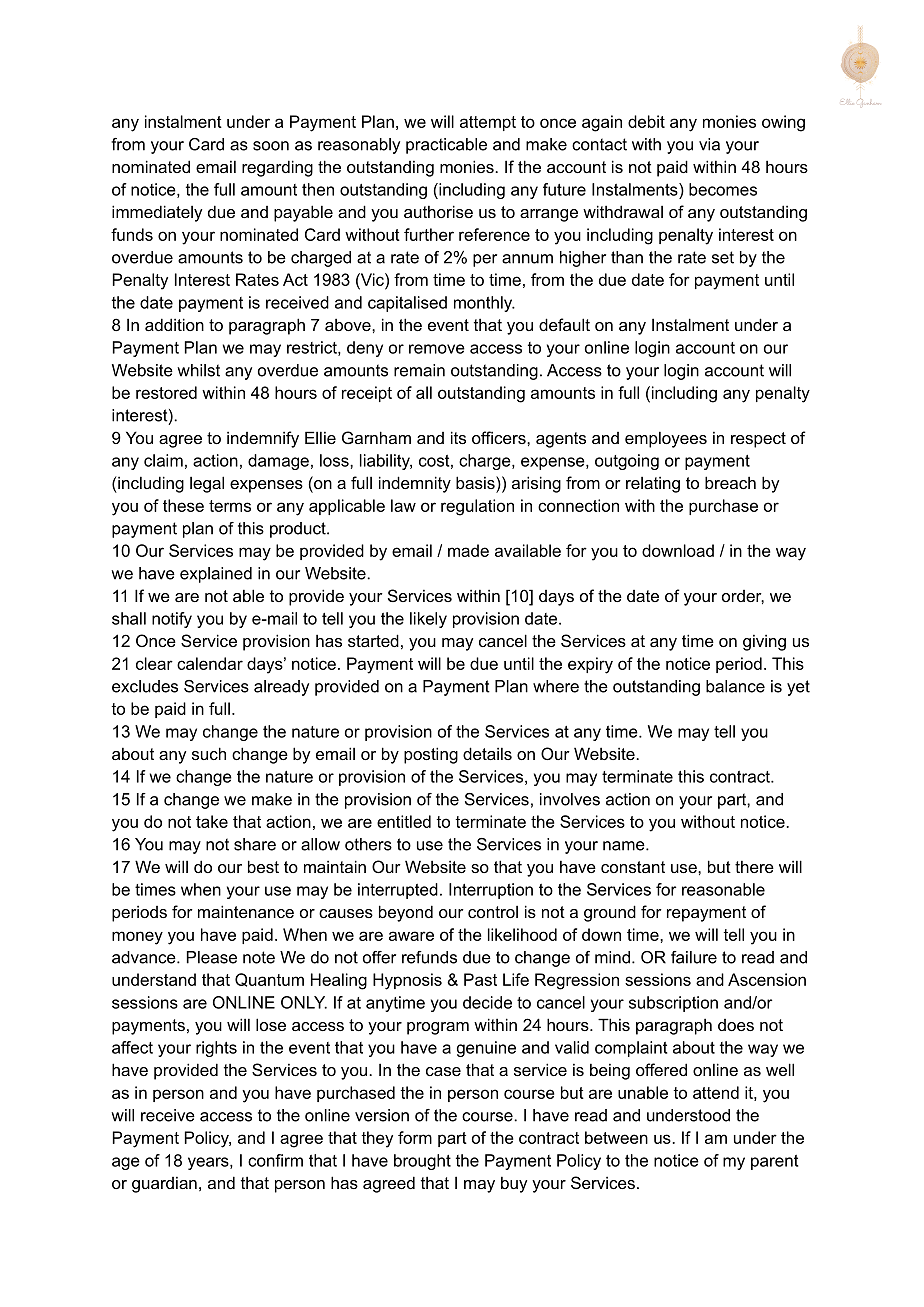 This screenshot has height=1307, width=924. Describe the element at coordinates (164, 1184) in the screenshot. I see `guardian` at that location.
